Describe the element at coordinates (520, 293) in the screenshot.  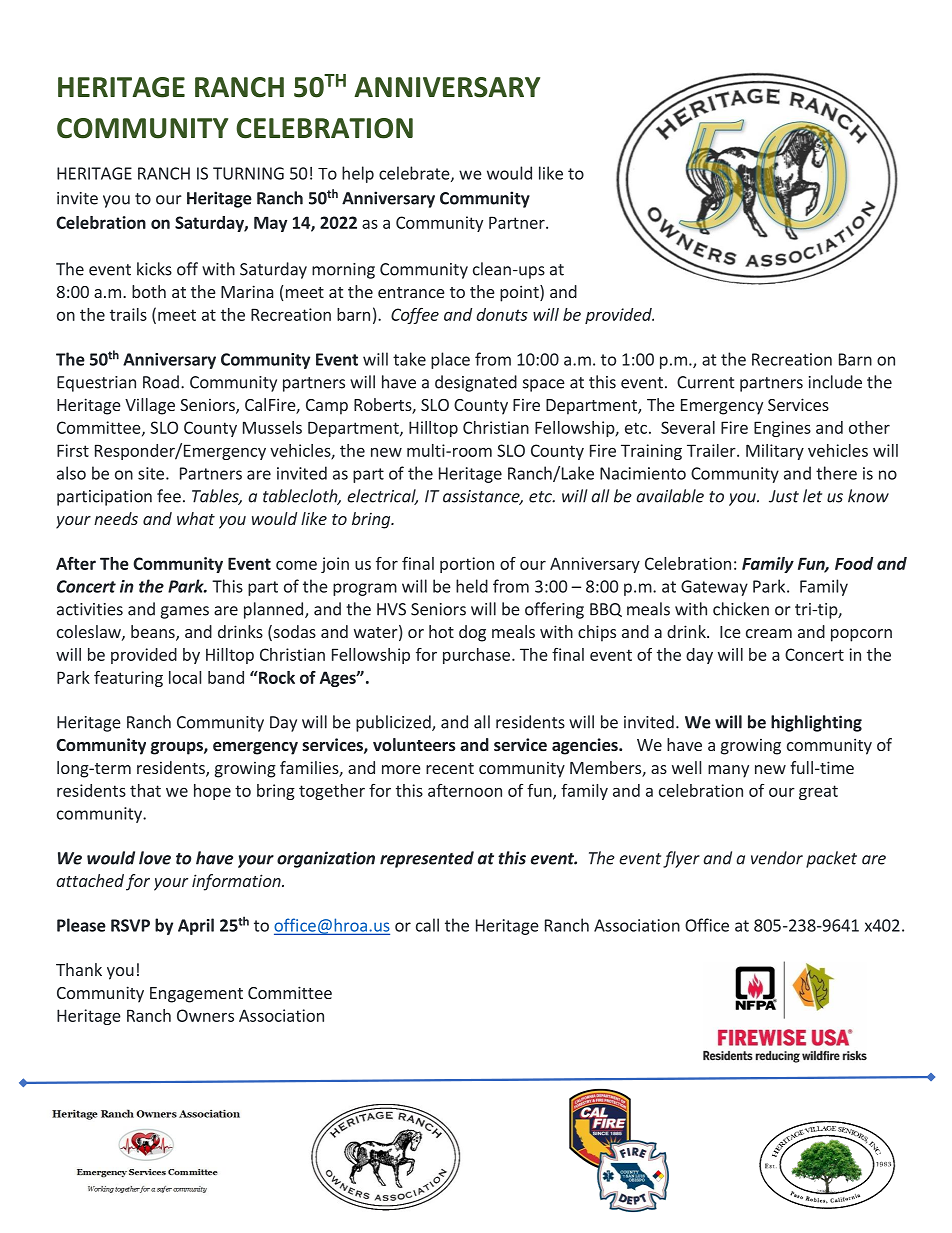
I see `point` at that location.
